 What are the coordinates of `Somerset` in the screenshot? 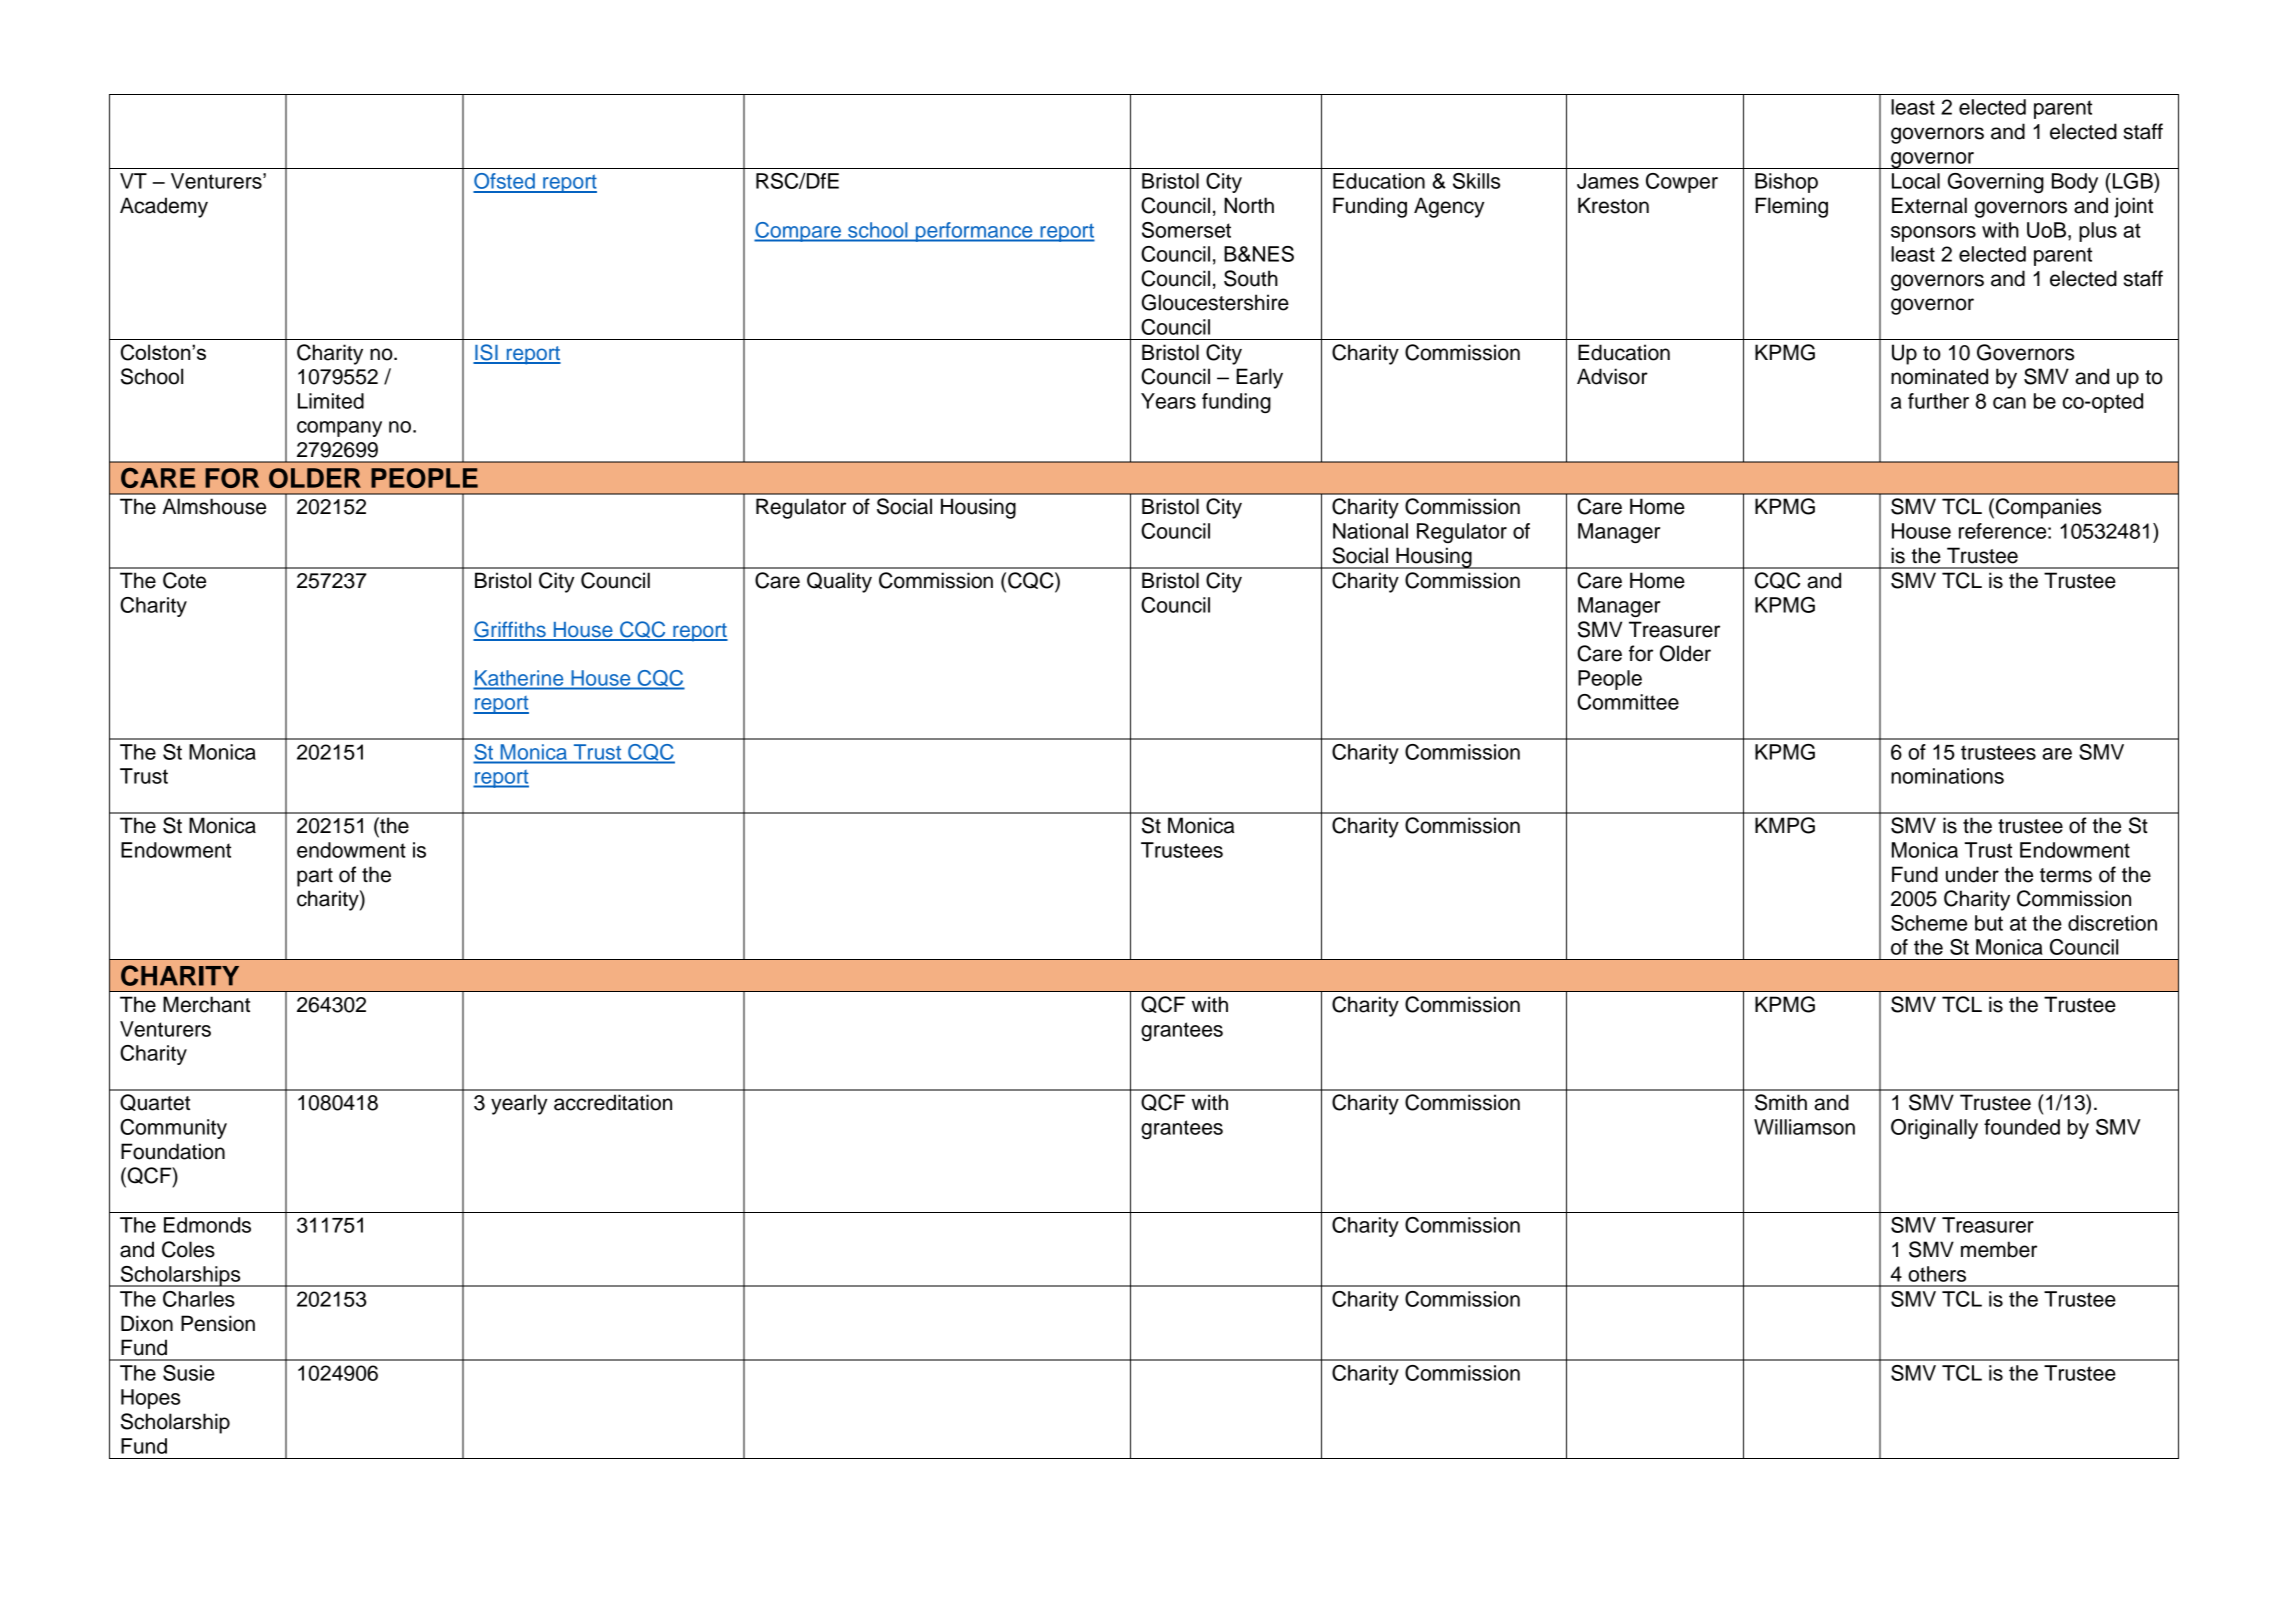 It's located at (1186, 230).
